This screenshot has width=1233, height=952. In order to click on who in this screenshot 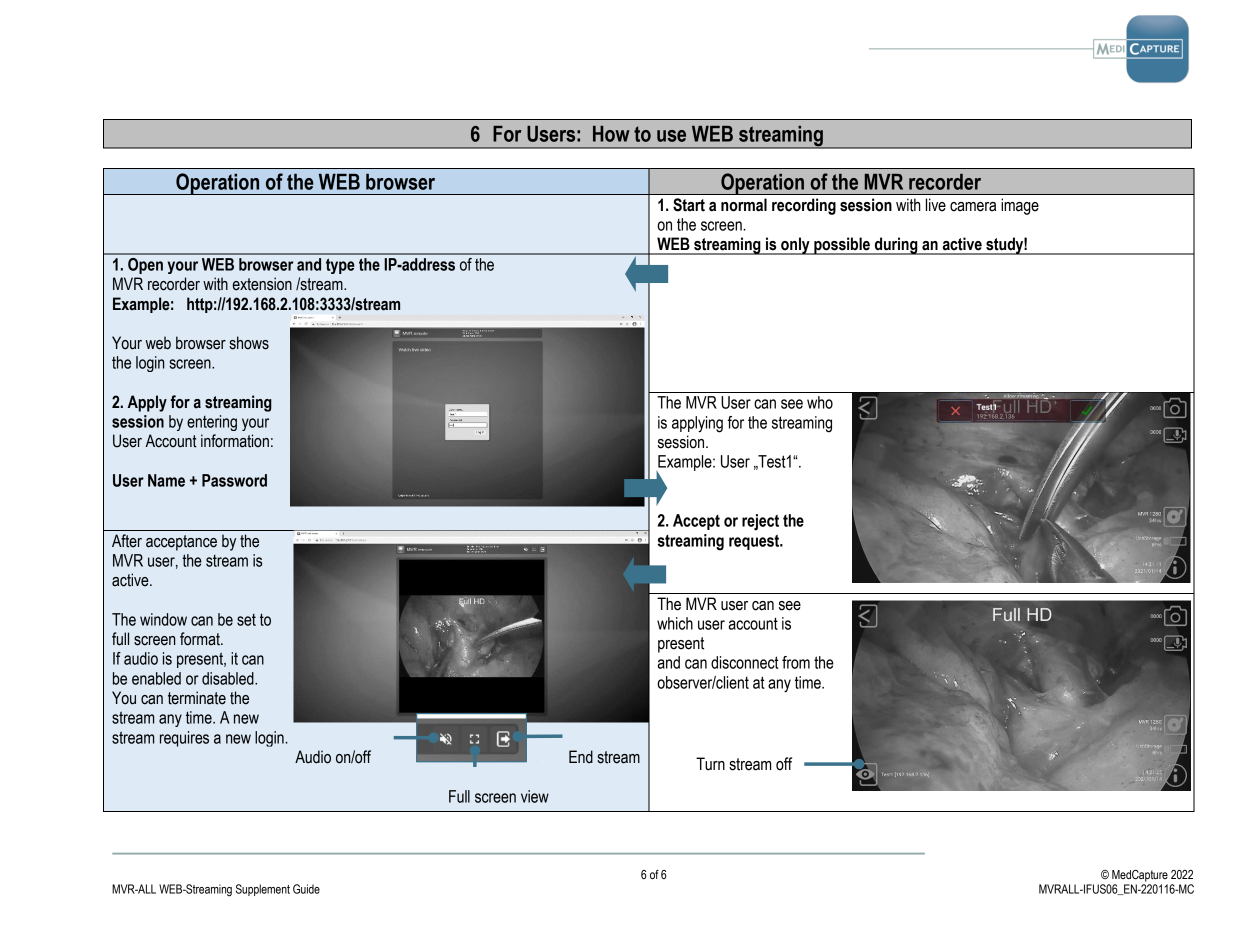, I will do `click(820, 402)`.
